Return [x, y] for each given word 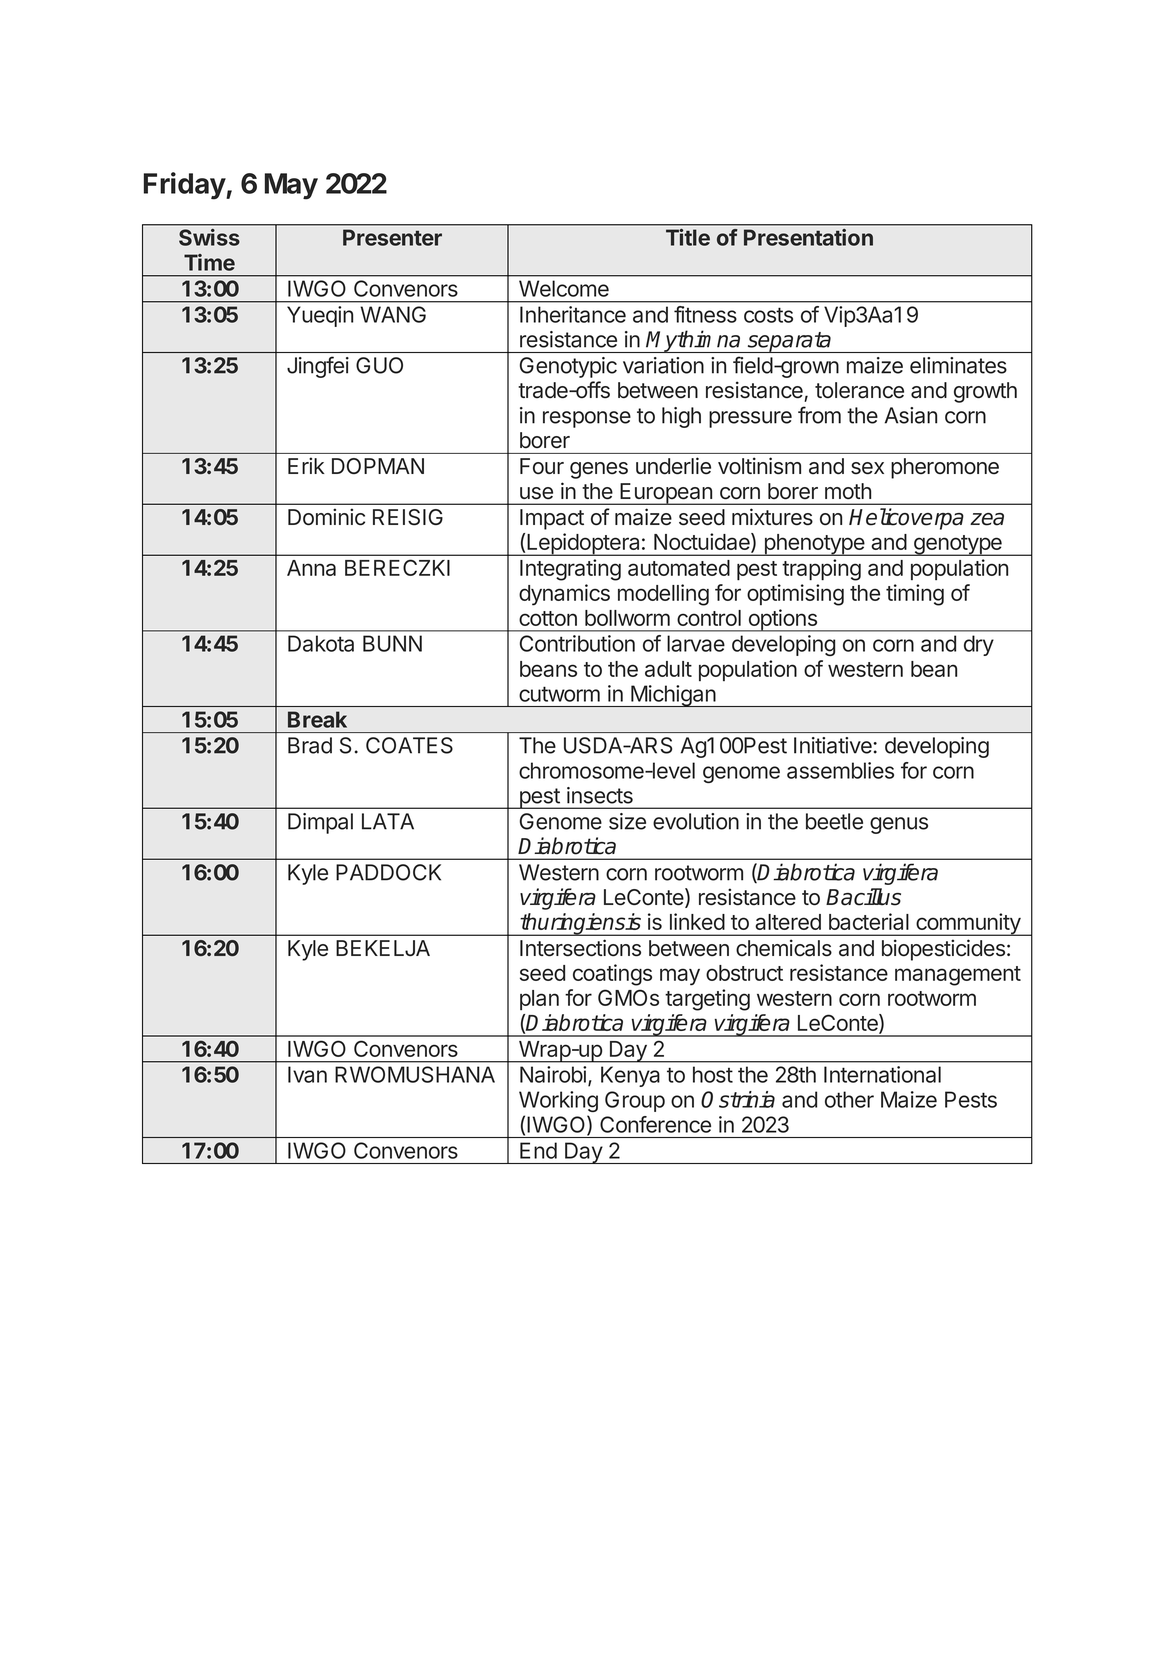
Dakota [321, 643]
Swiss [209, 237]
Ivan [307, 1074]
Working [558, 1101]
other [849, 1099]
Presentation [808, 237]
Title [688, 237]
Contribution [577, 643]
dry [979, 645]
